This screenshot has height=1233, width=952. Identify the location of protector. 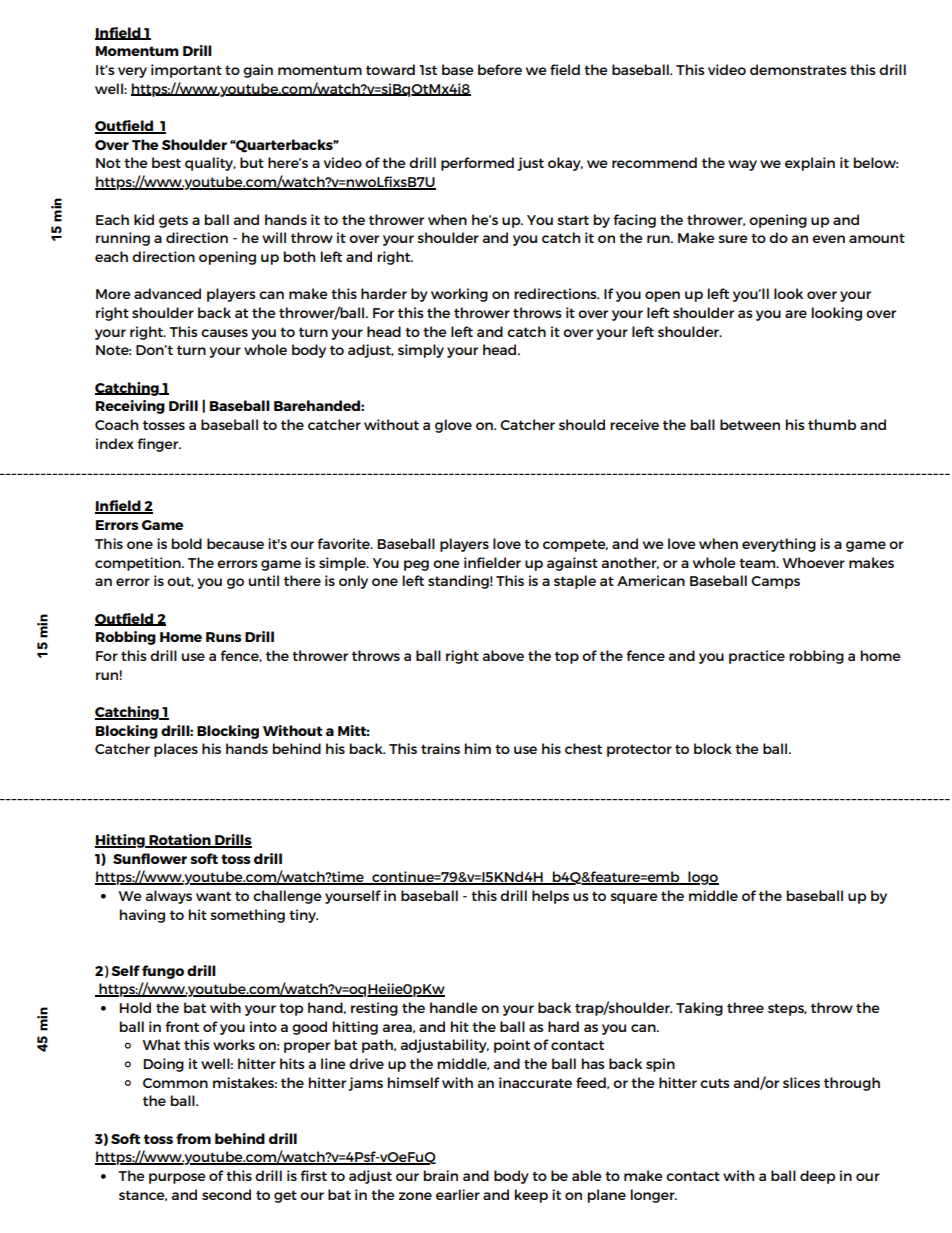
(639, 750).
